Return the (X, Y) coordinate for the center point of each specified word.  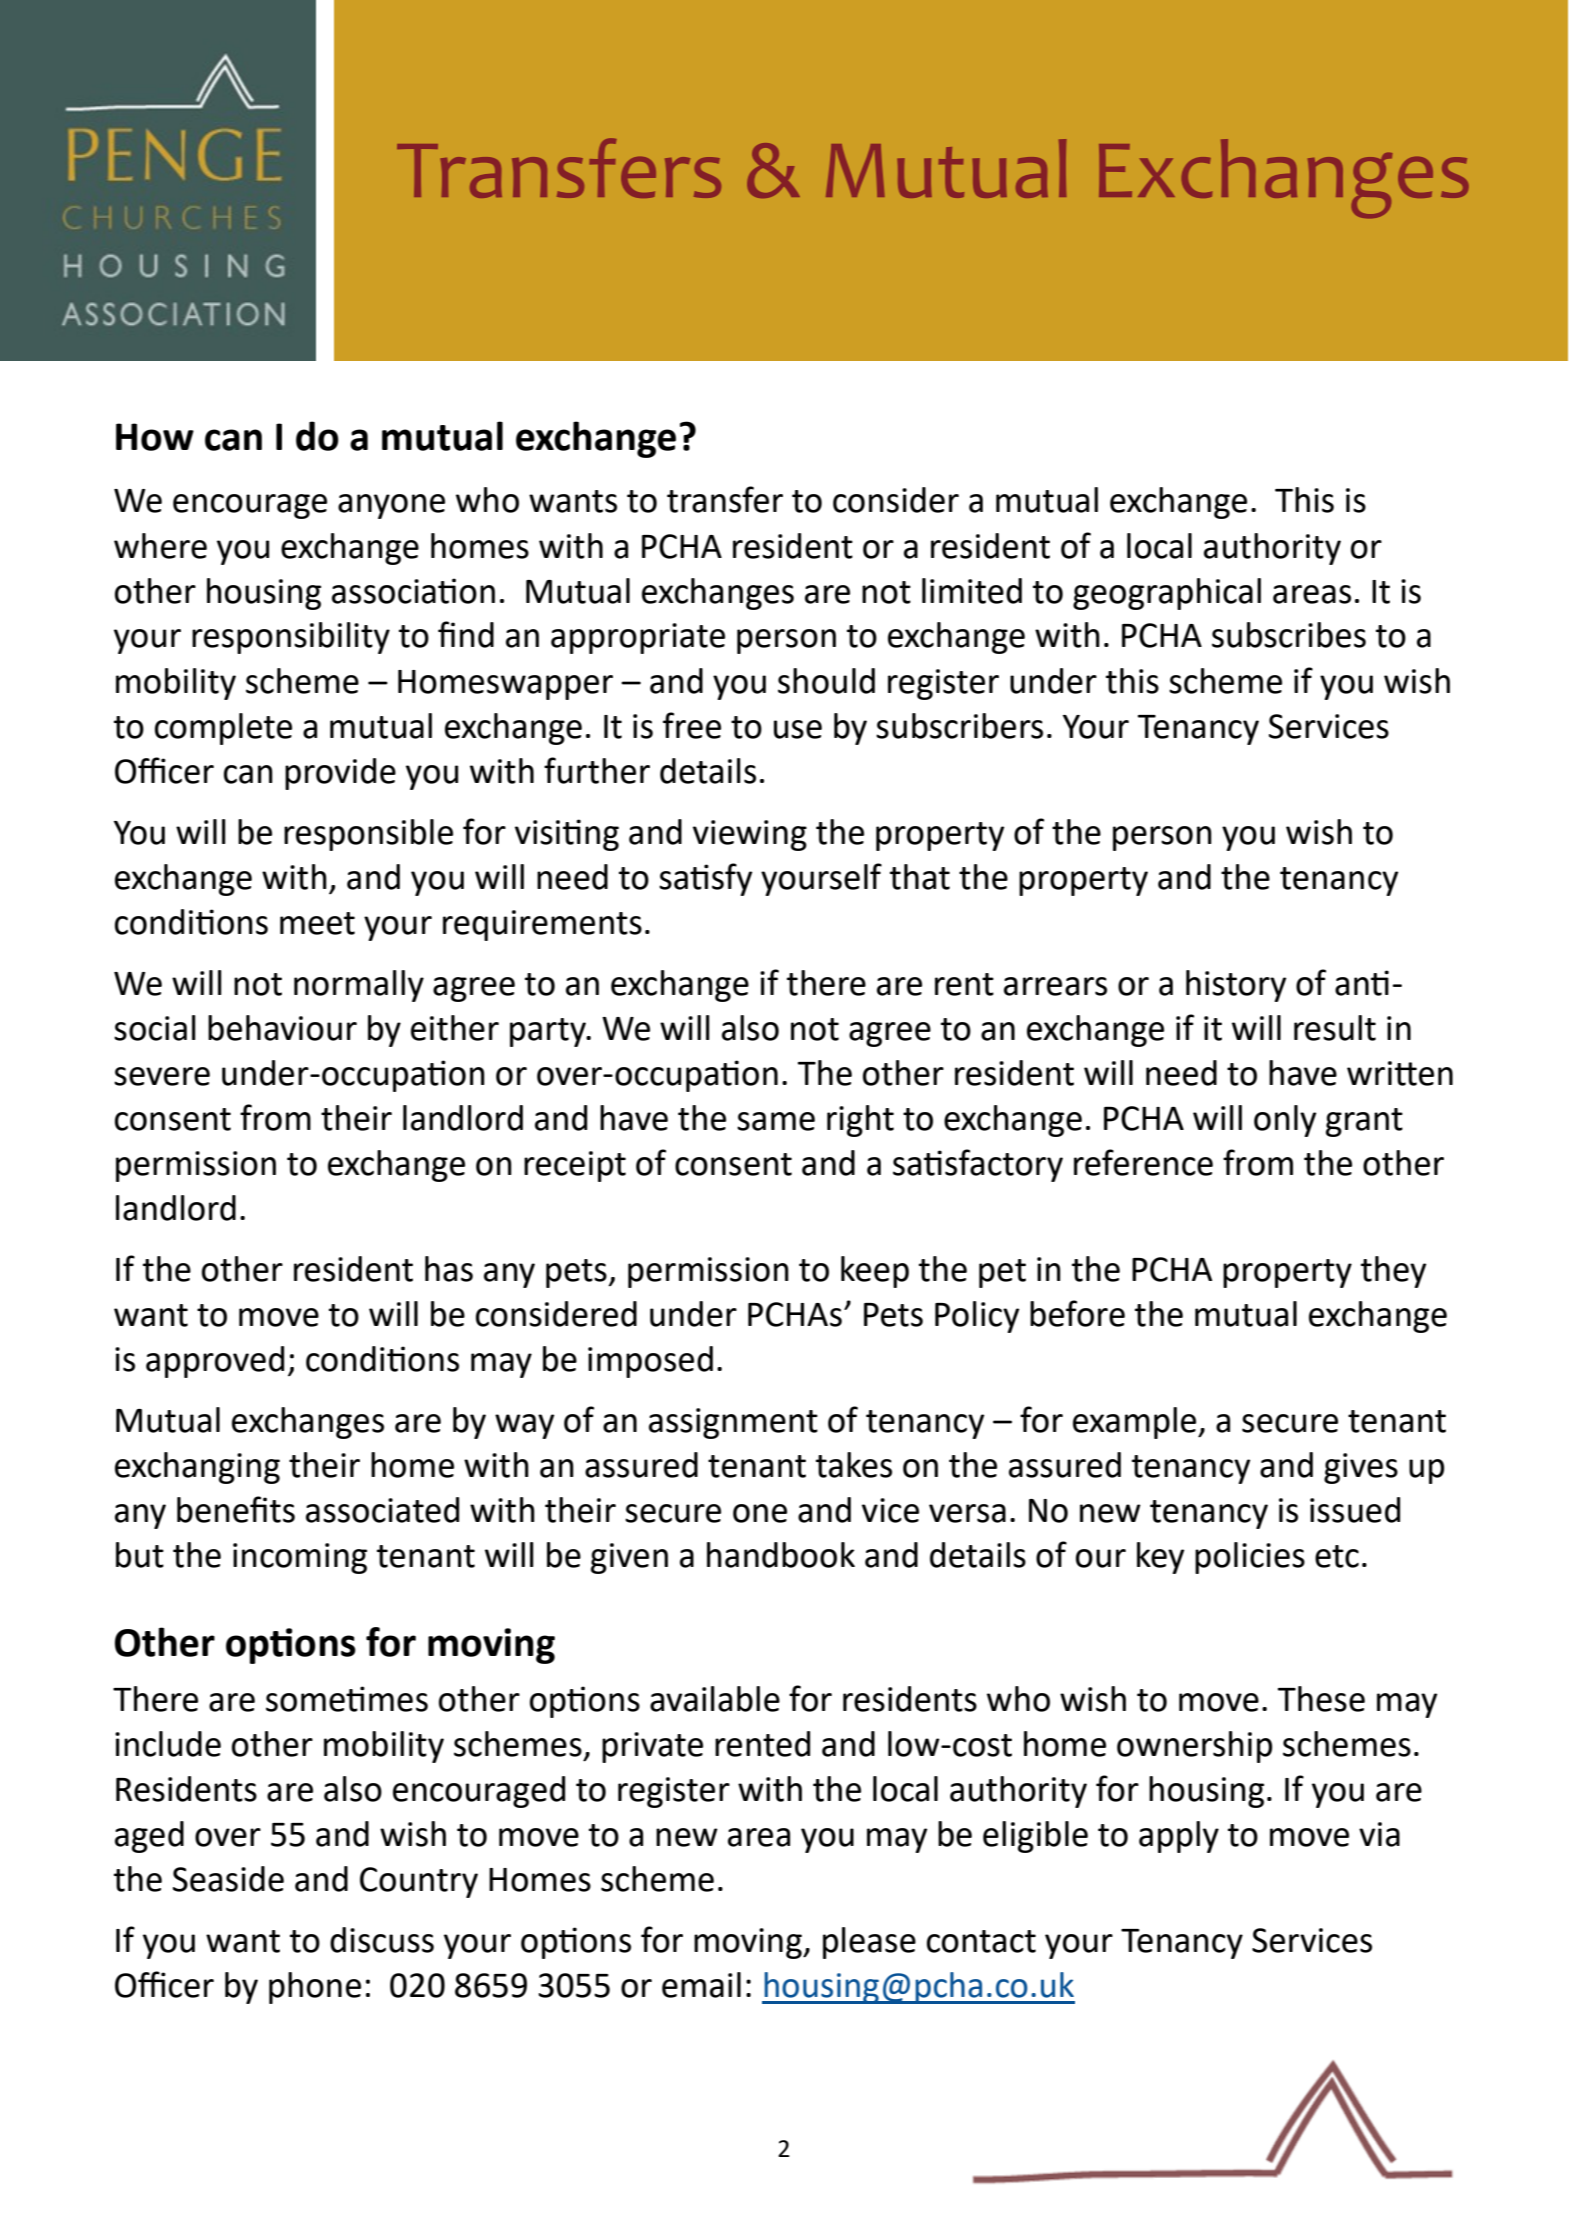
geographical (1167, 594)
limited (972, 591)
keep (875, 1272)
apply (1179, 1837)
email (701, 1985)
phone (315, 1988)
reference (1143, 1162)
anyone (391, 506)
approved (215, 1362)
